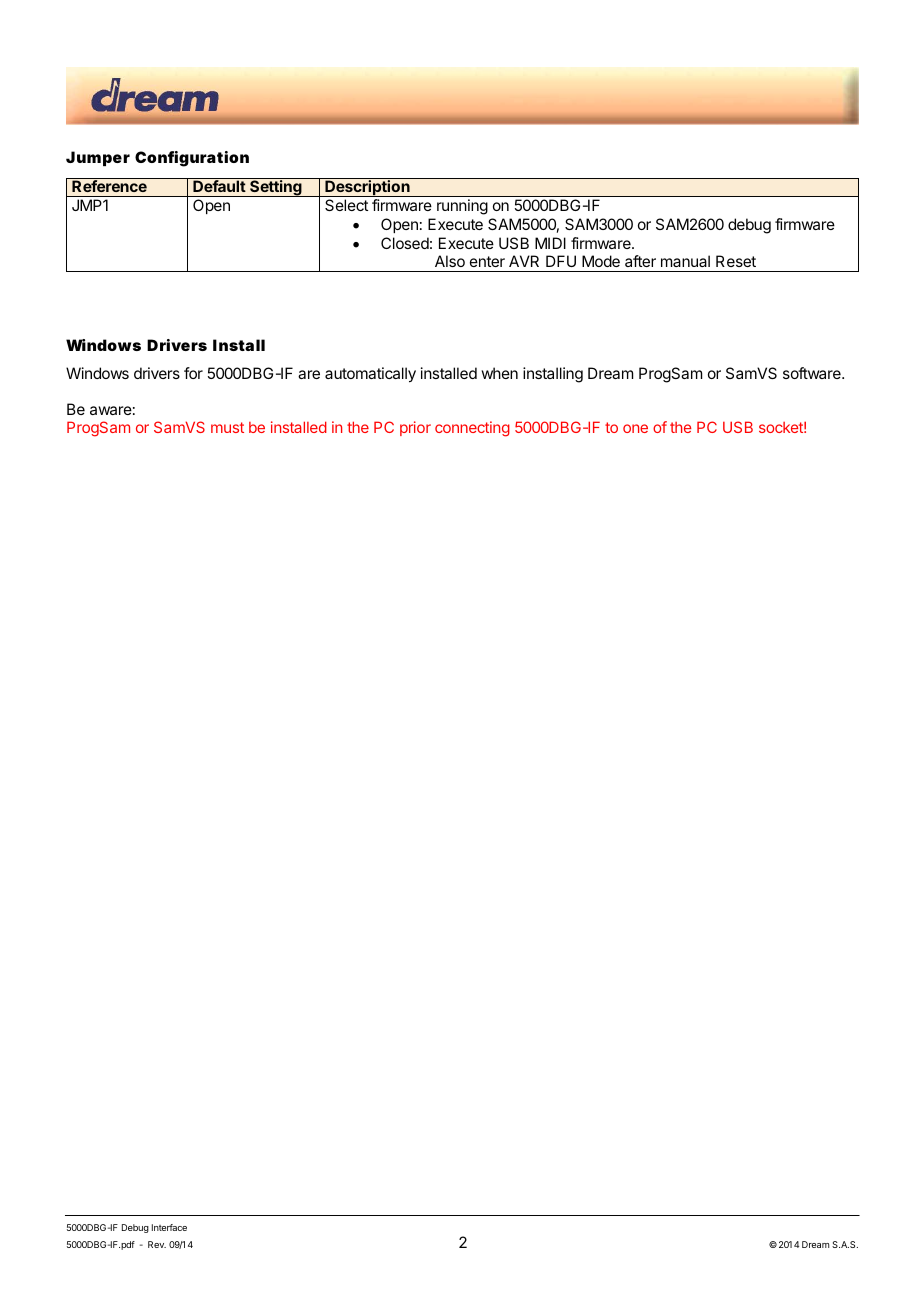 Image resolution: width=924 pixels, height=1308 pixels. I want to click on software, so click(813, 373).
